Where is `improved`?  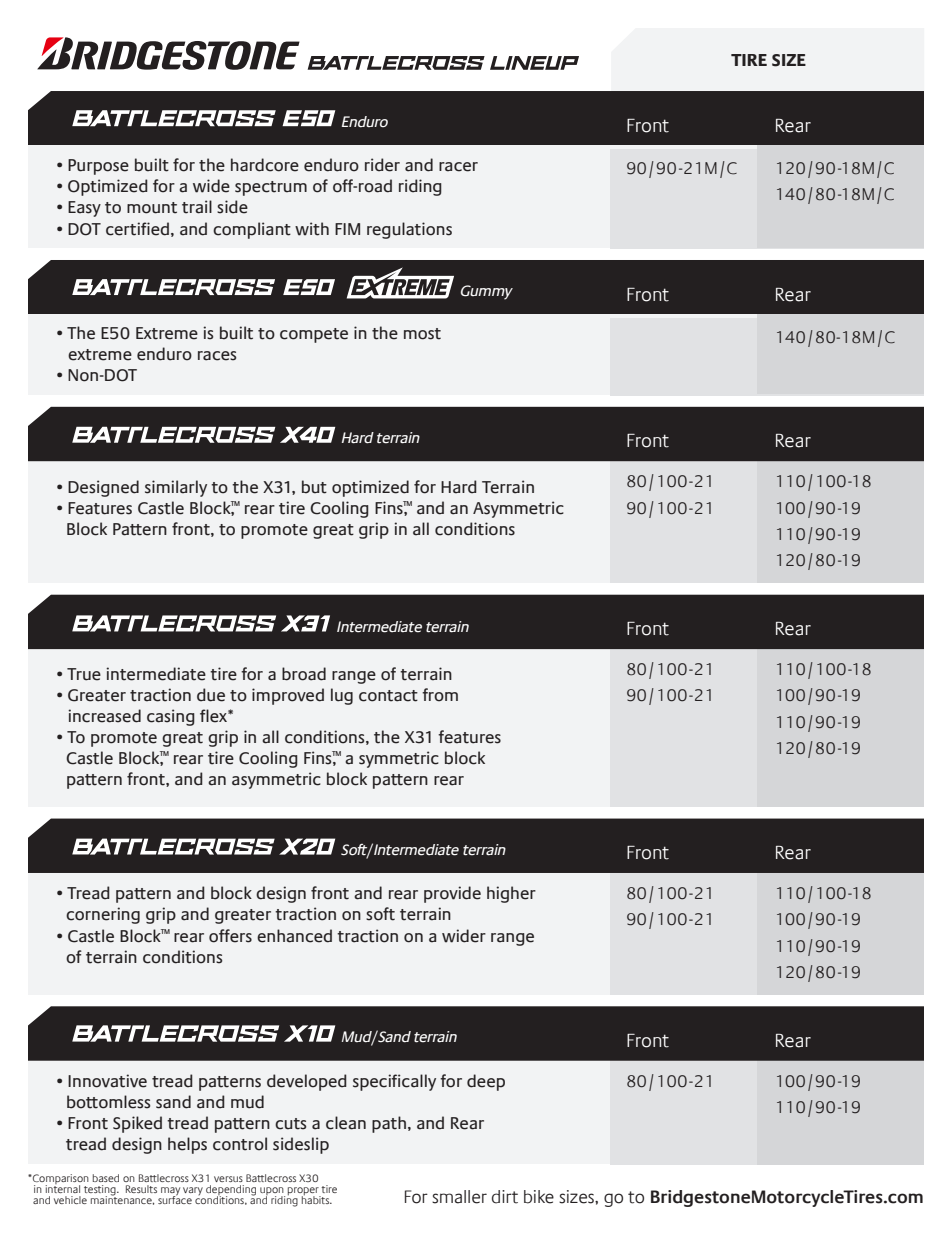
improved is located at coordinates (288, 696).
